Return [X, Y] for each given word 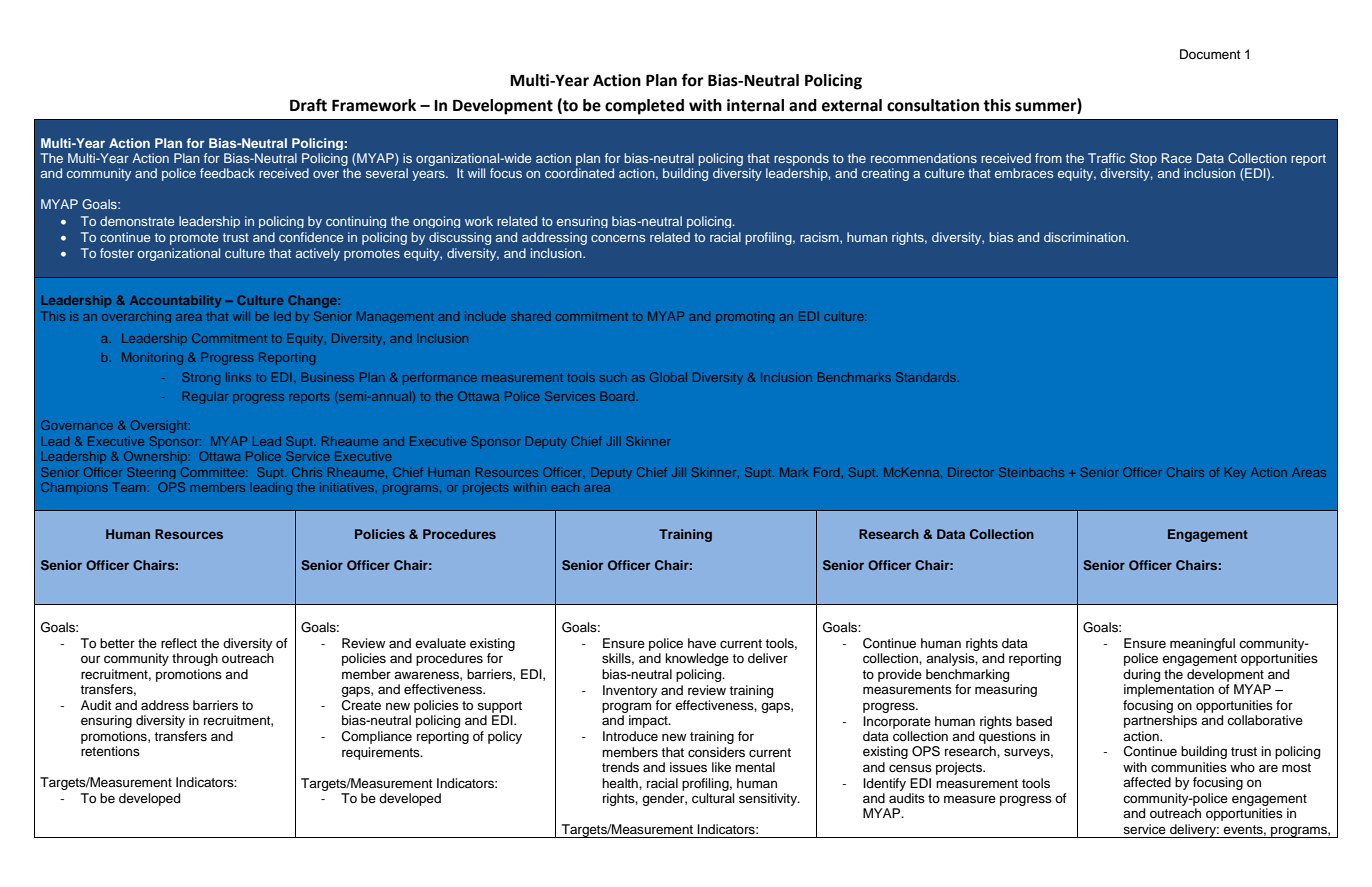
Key [1235, 473]
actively [318, 254]
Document [1210, 54]
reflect [179, 643]
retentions [110, 751]
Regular [205, 397]
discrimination [1084, 237]
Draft [308, 105]
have [702, 643]
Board [618, 396]
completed [644, 107]
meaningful [1202, 644]
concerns [618, 238]
